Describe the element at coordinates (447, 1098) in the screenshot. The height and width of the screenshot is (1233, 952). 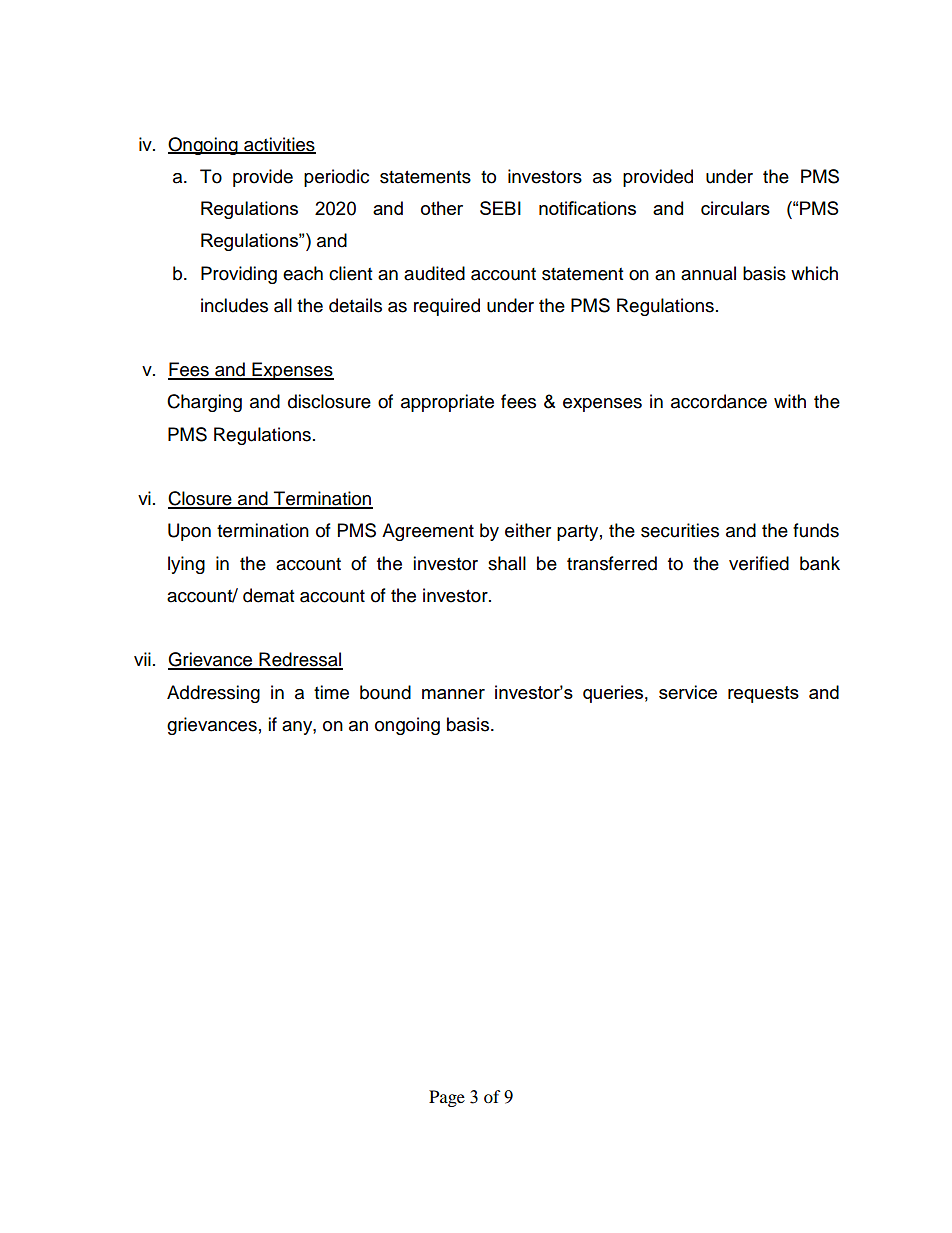
I see `Page` at that location.
